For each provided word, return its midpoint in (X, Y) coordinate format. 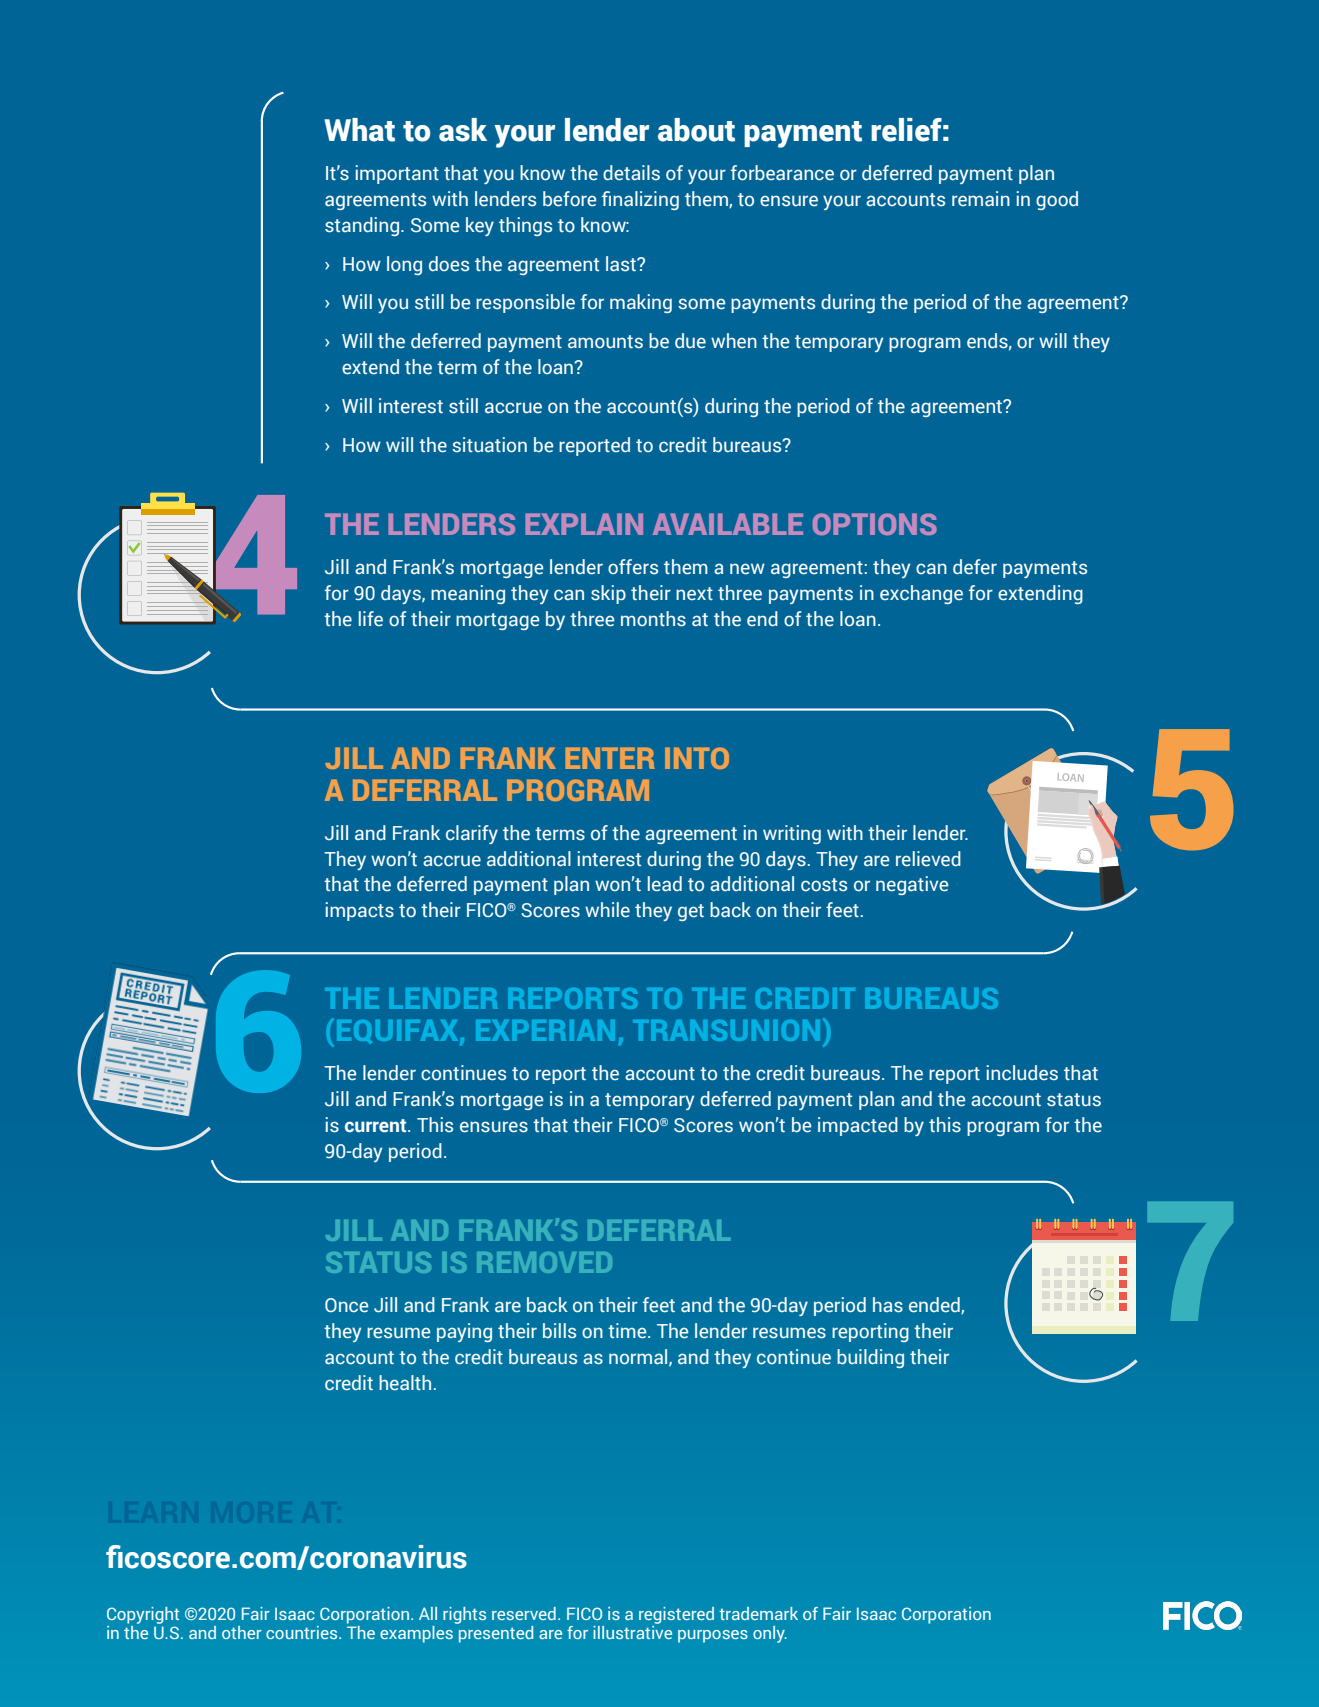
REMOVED (544, 1262)
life (371, 619)
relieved (928, 859)
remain (981, 199)
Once (346, 1305)
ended (935, 1305)
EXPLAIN (584, 524)
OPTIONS (875, 524)
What (359, 130)
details (631, 173)
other (242, 1632)
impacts (360, 911)
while (607, 910)
